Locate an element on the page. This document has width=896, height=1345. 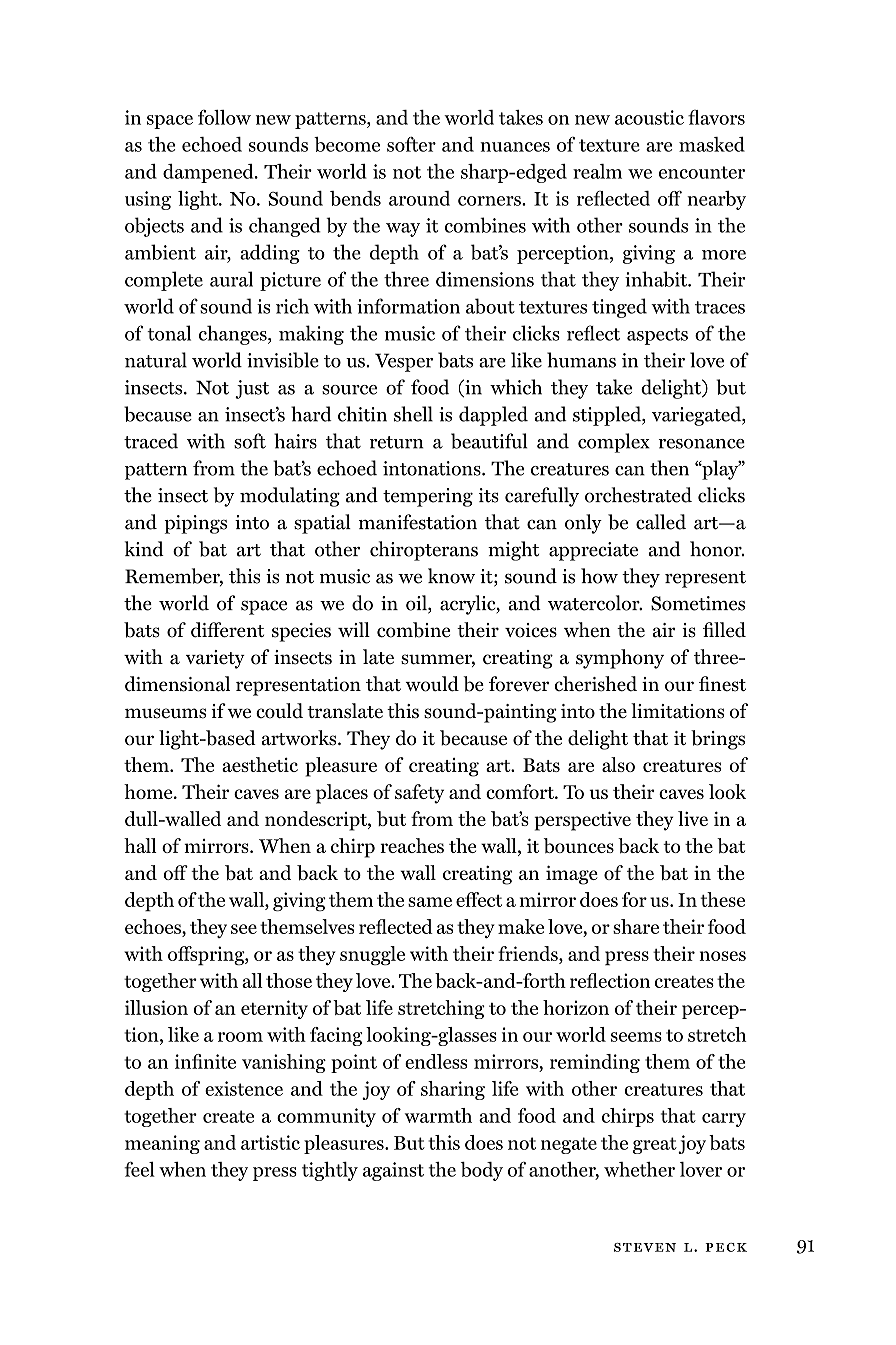
kind is located at coordinates (144, 549).
